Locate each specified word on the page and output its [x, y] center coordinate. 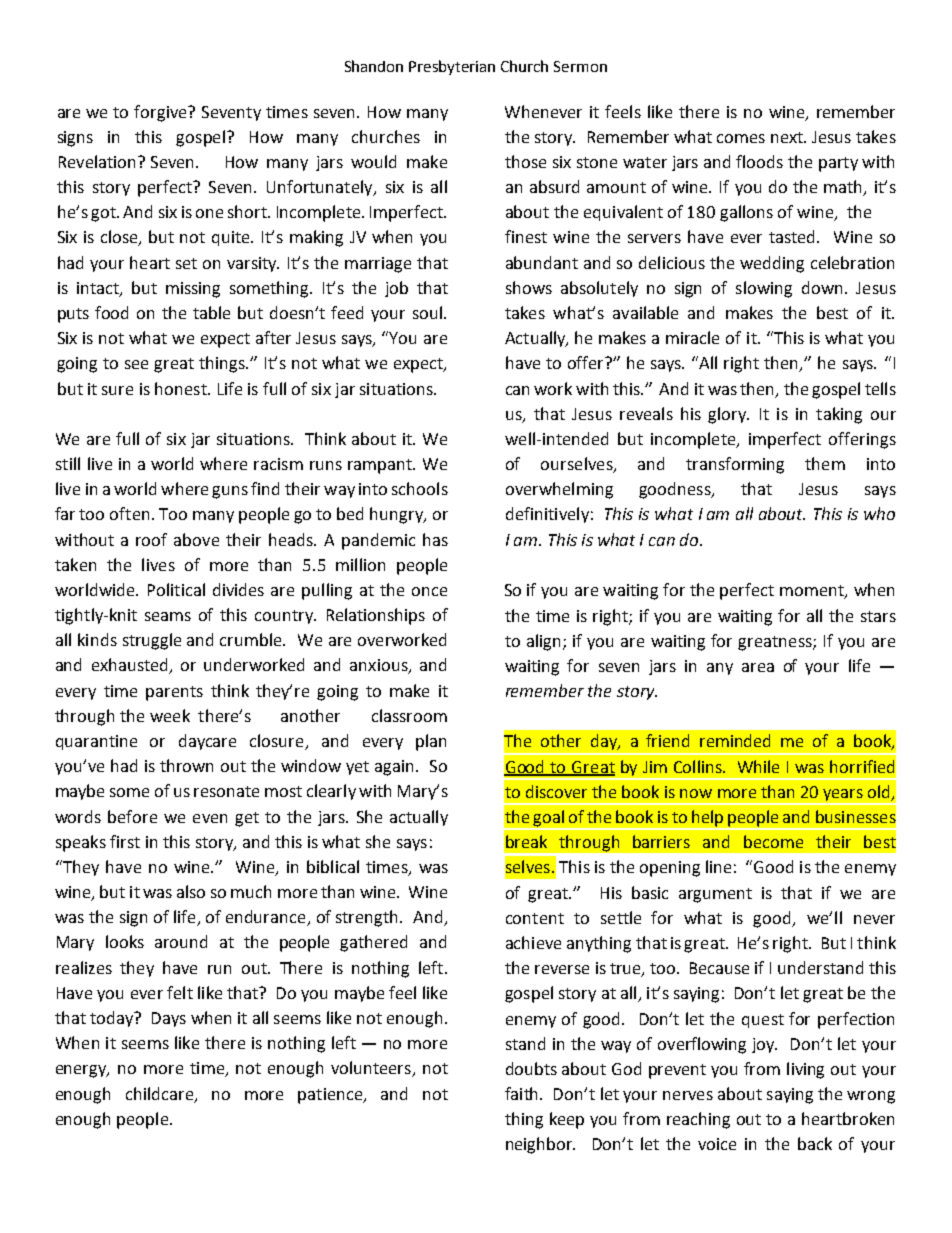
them [825, 463]
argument [715, 895]
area [758, 667]
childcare [161, 1094]
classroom [409, 715]
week [170, 715]
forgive [161, 113]
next [788, 137]
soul [427, 312]
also [191, 891]
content [535, 918]
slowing [764, 289]
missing [193, 290]
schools [420, 488]
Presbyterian [452, 67]
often [129, 513]
